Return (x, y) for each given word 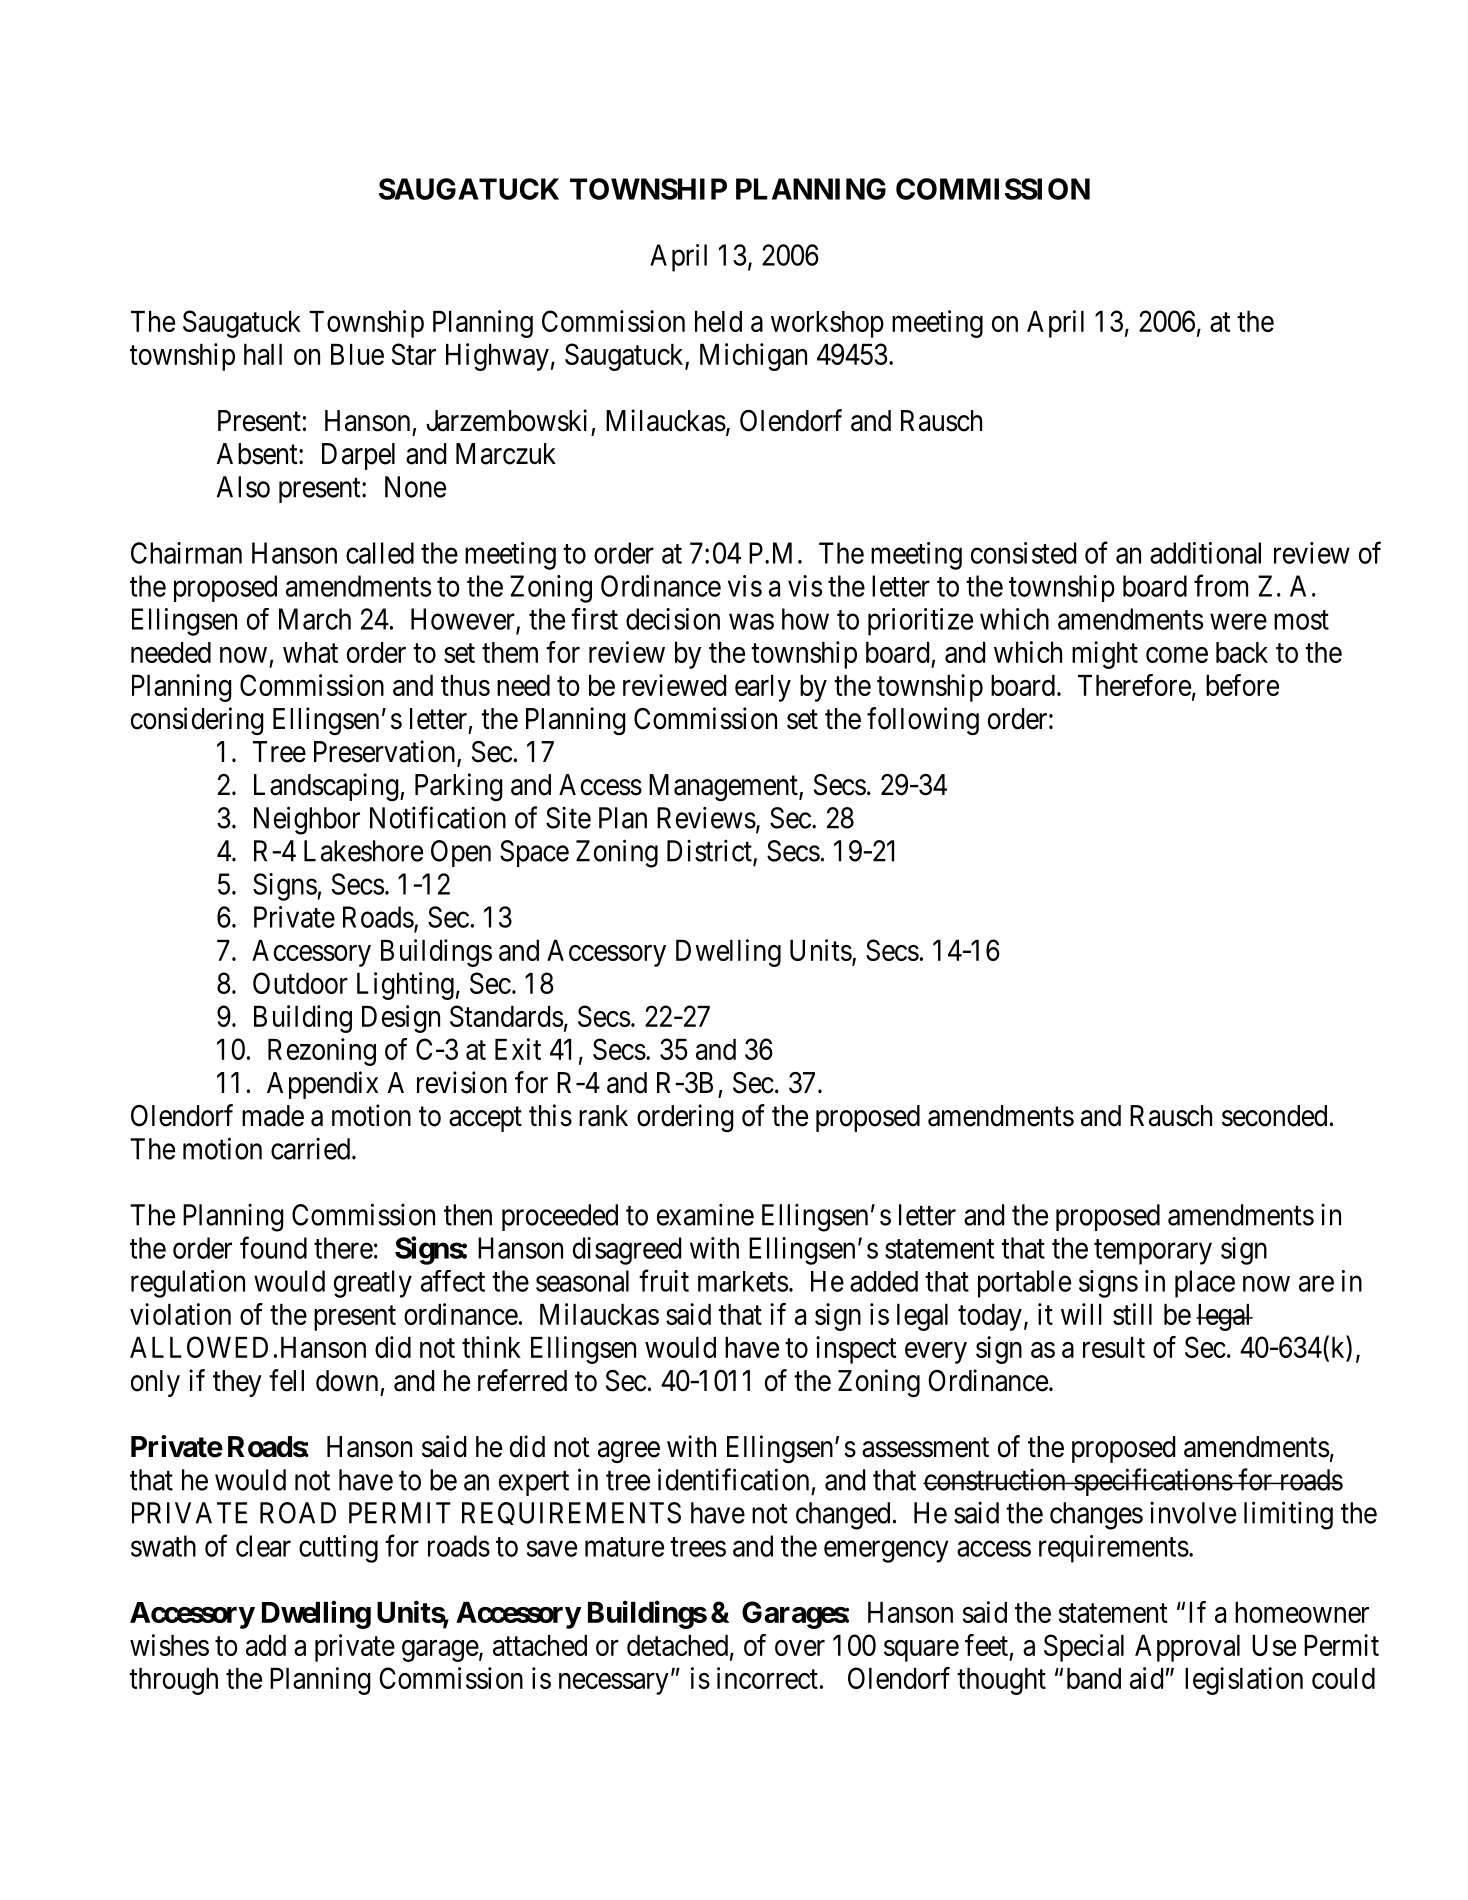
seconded (1274, 1116)
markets (743, 1281)
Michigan (753, 357)
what (310, 652)
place (1205, 1284)
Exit (518, 1049)
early (763, 688)
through (173, 1681)
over (800, 1648)
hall (263, 354)
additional (1205, 553)
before (1242, 685)
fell (286, 1380)
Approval (1187, 1648)
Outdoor (300, 983)
